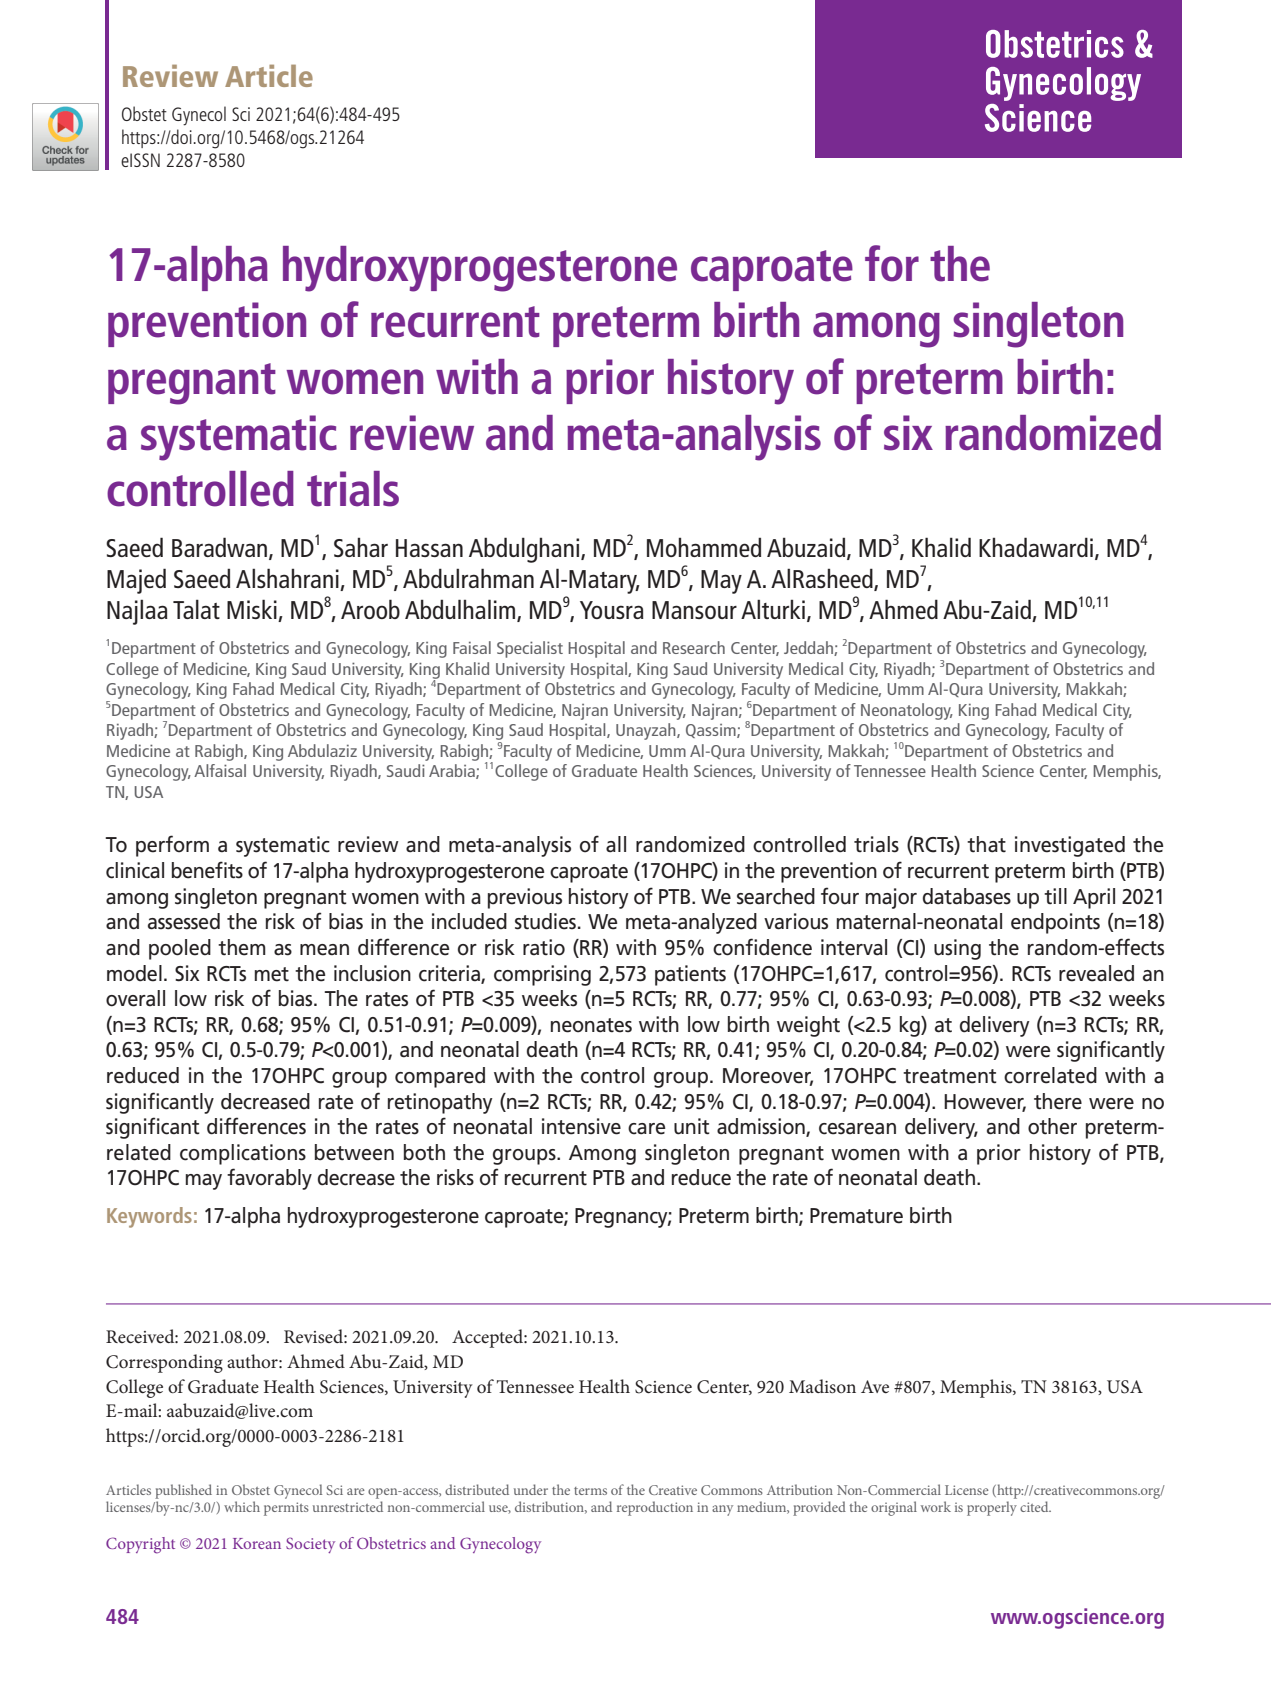  Describe the element at coordinates (149, 1217) in the screenshot. I see `Keywords` at that location.
